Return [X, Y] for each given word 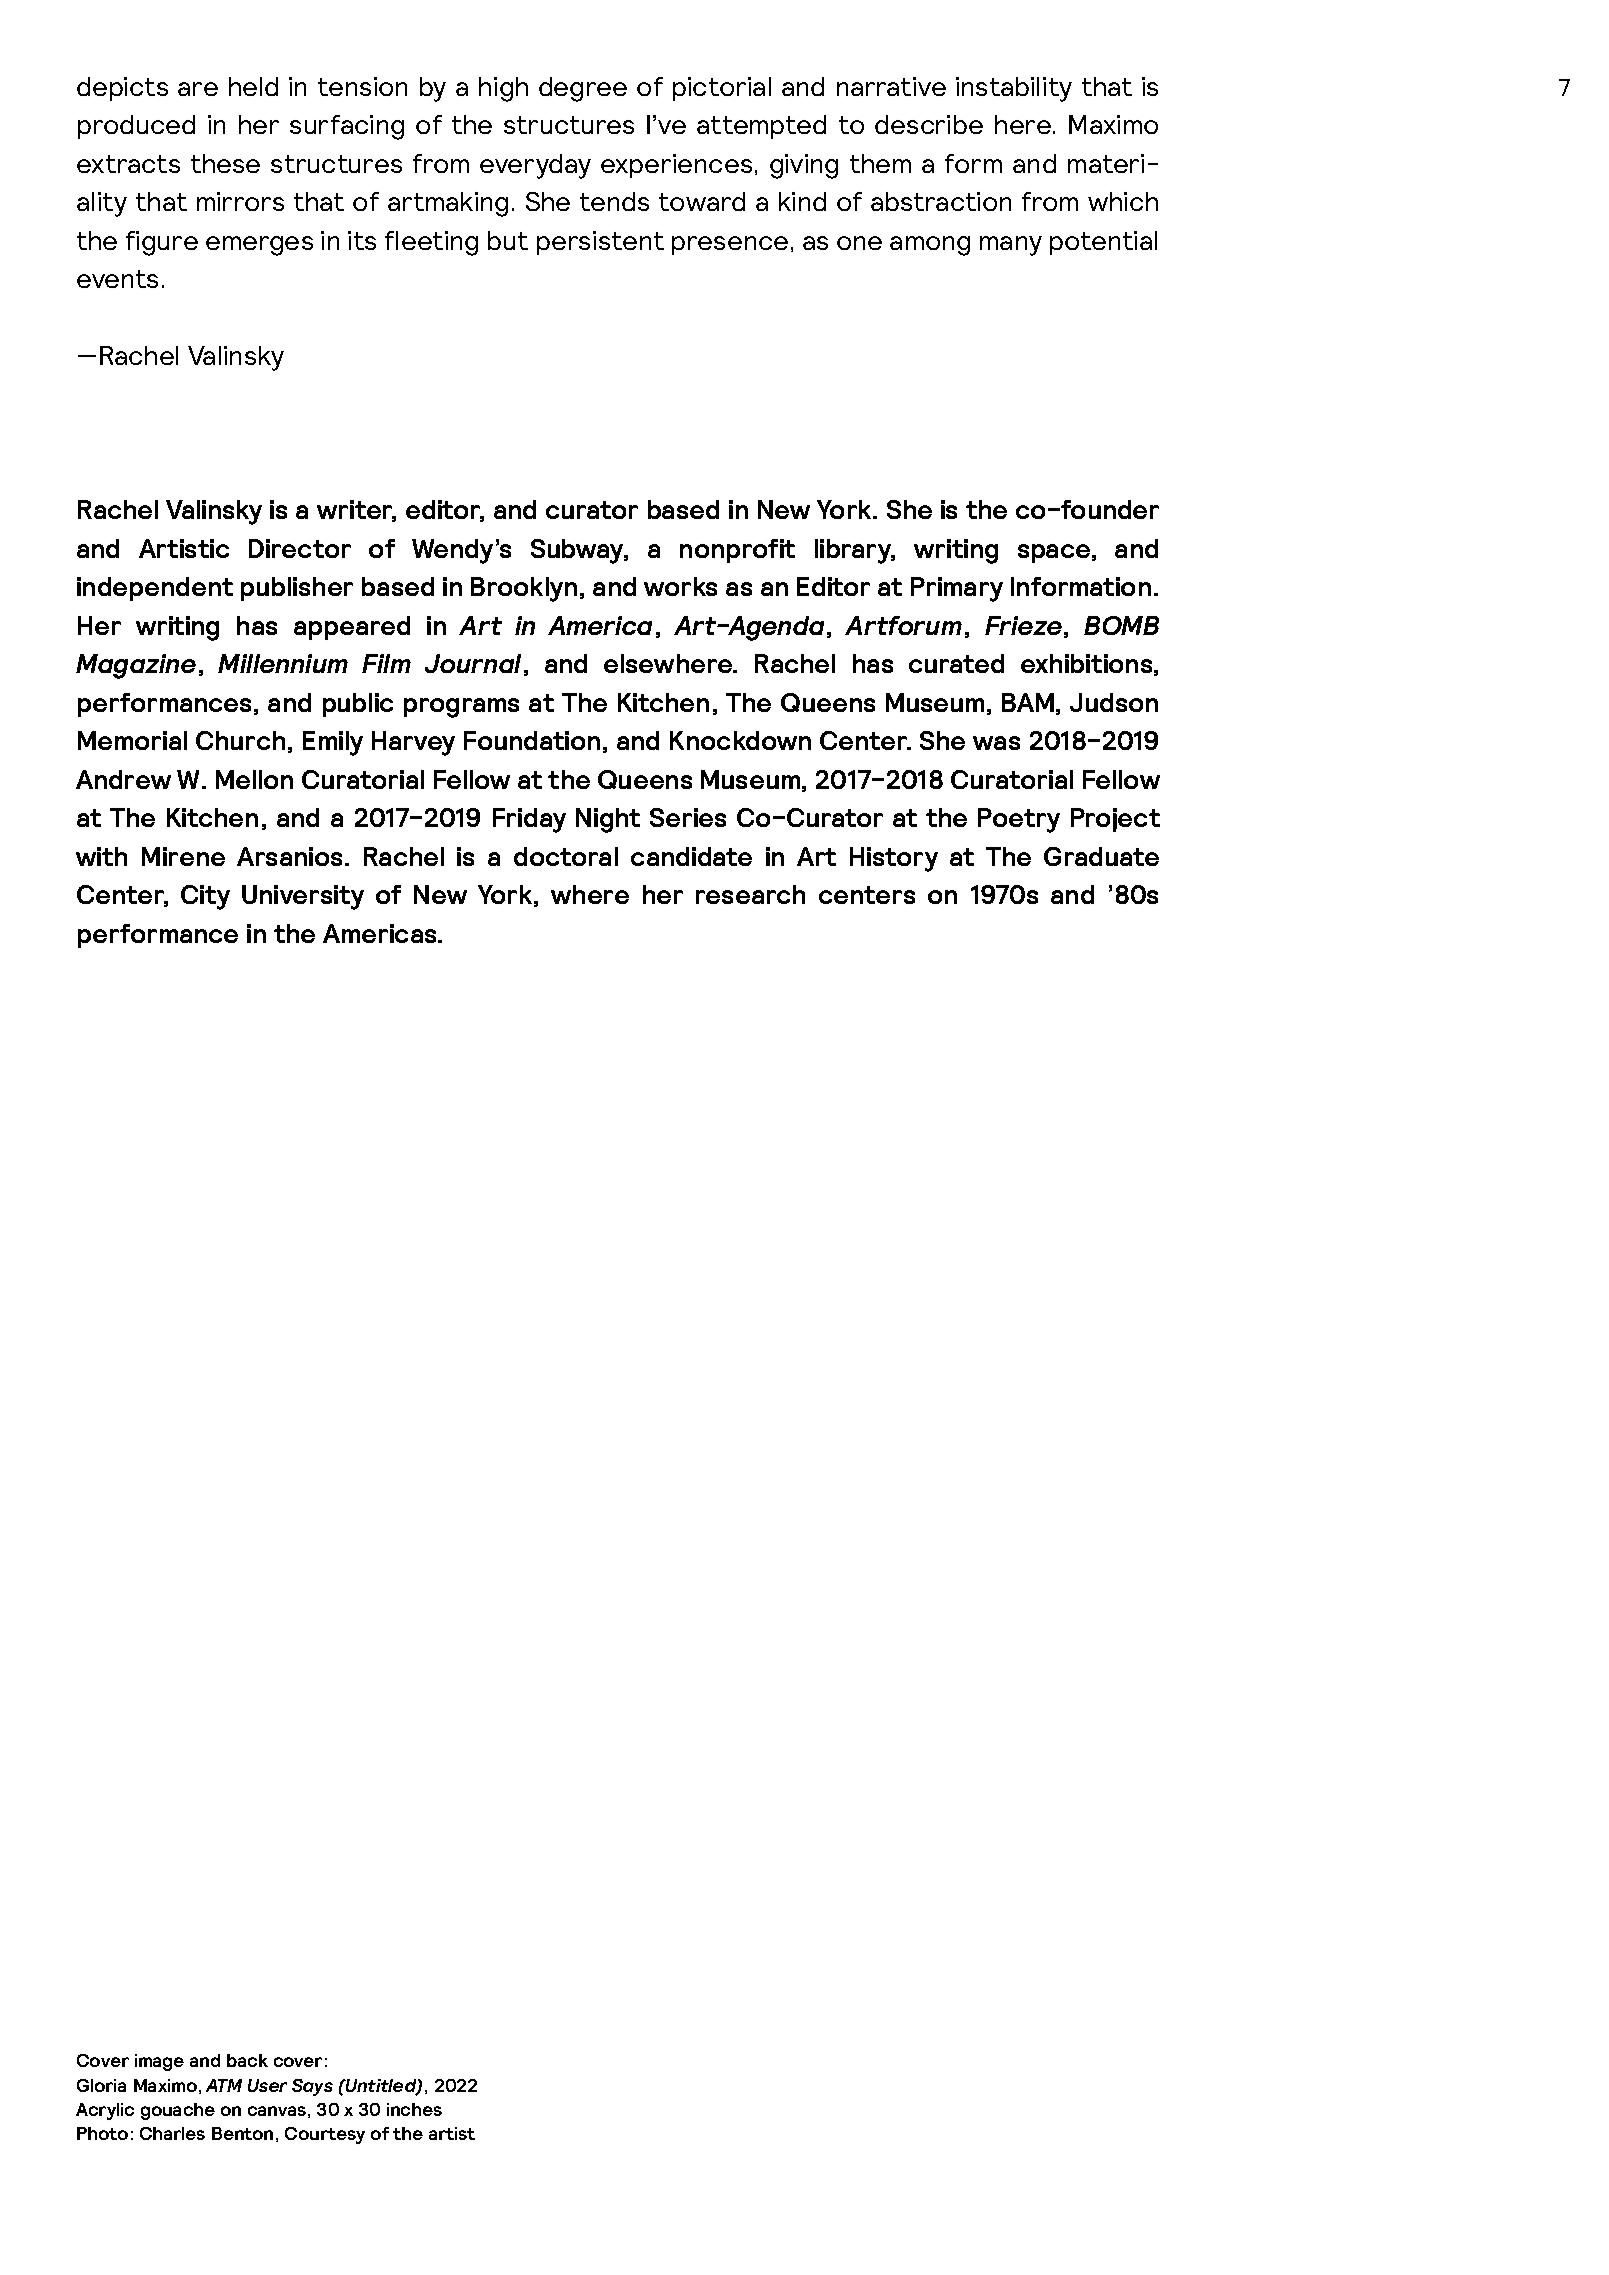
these [225, 163]
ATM [224, 2085]
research [750, 894]
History [894, 859]
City [205, 897]
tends [614, 201]
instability [1014, 89]
